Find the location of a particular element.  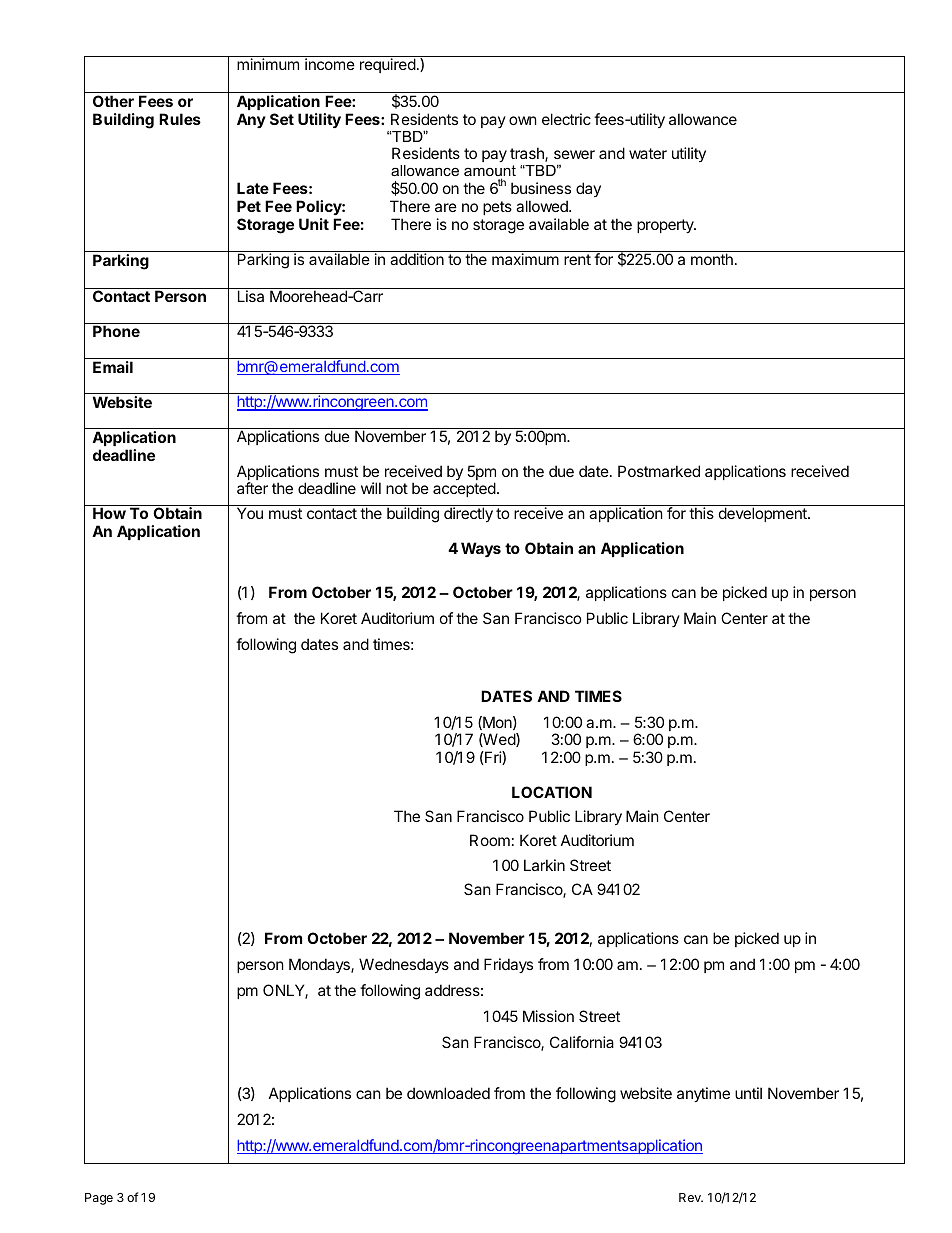

Phone is located at coordinates (116, 331).
